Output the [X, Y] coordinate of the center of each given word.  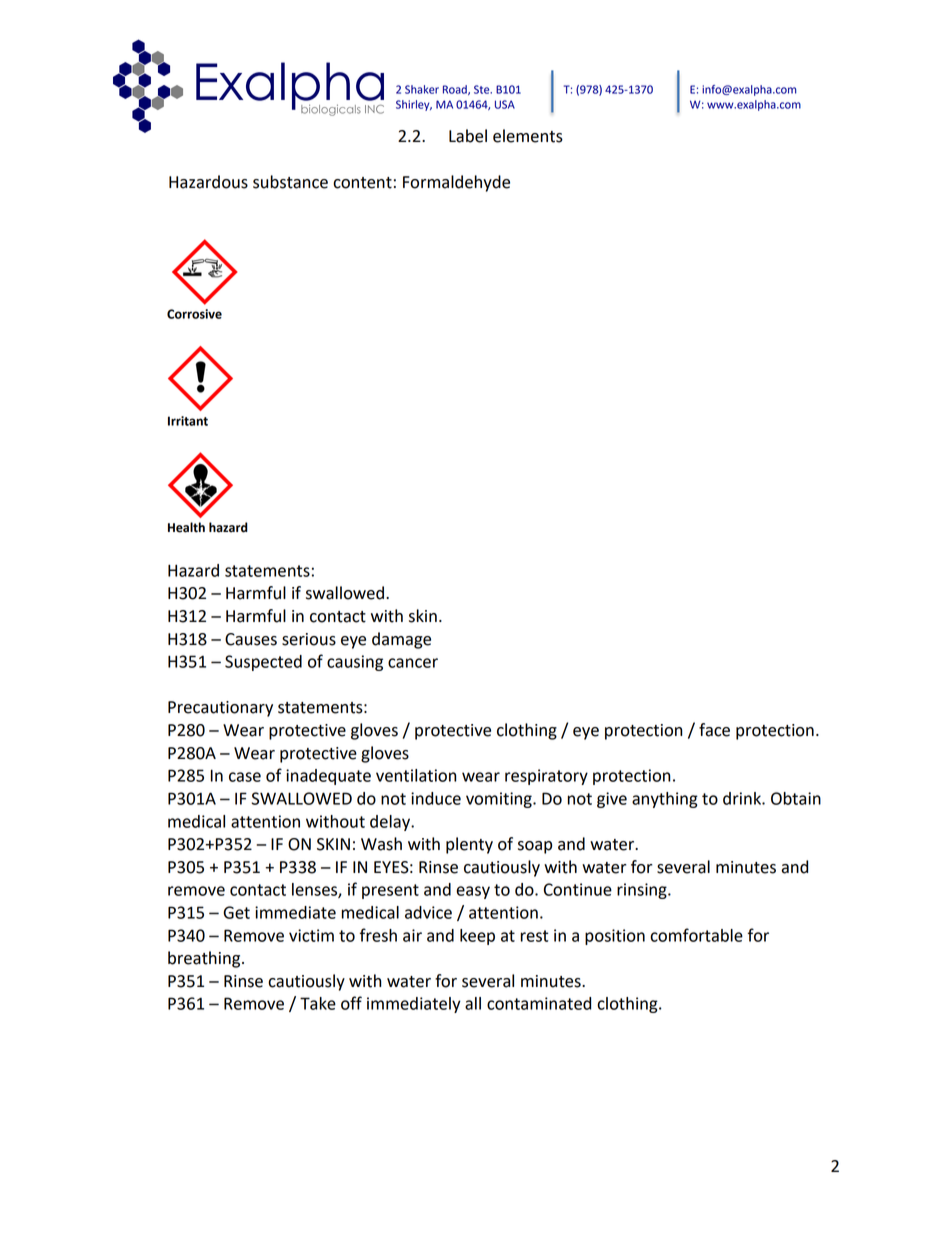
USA [505, 104]
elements [528, 136]
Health [186, 527]
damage [401, 640]
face [714, 730]
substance [290, 182]
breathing [205, 959]
